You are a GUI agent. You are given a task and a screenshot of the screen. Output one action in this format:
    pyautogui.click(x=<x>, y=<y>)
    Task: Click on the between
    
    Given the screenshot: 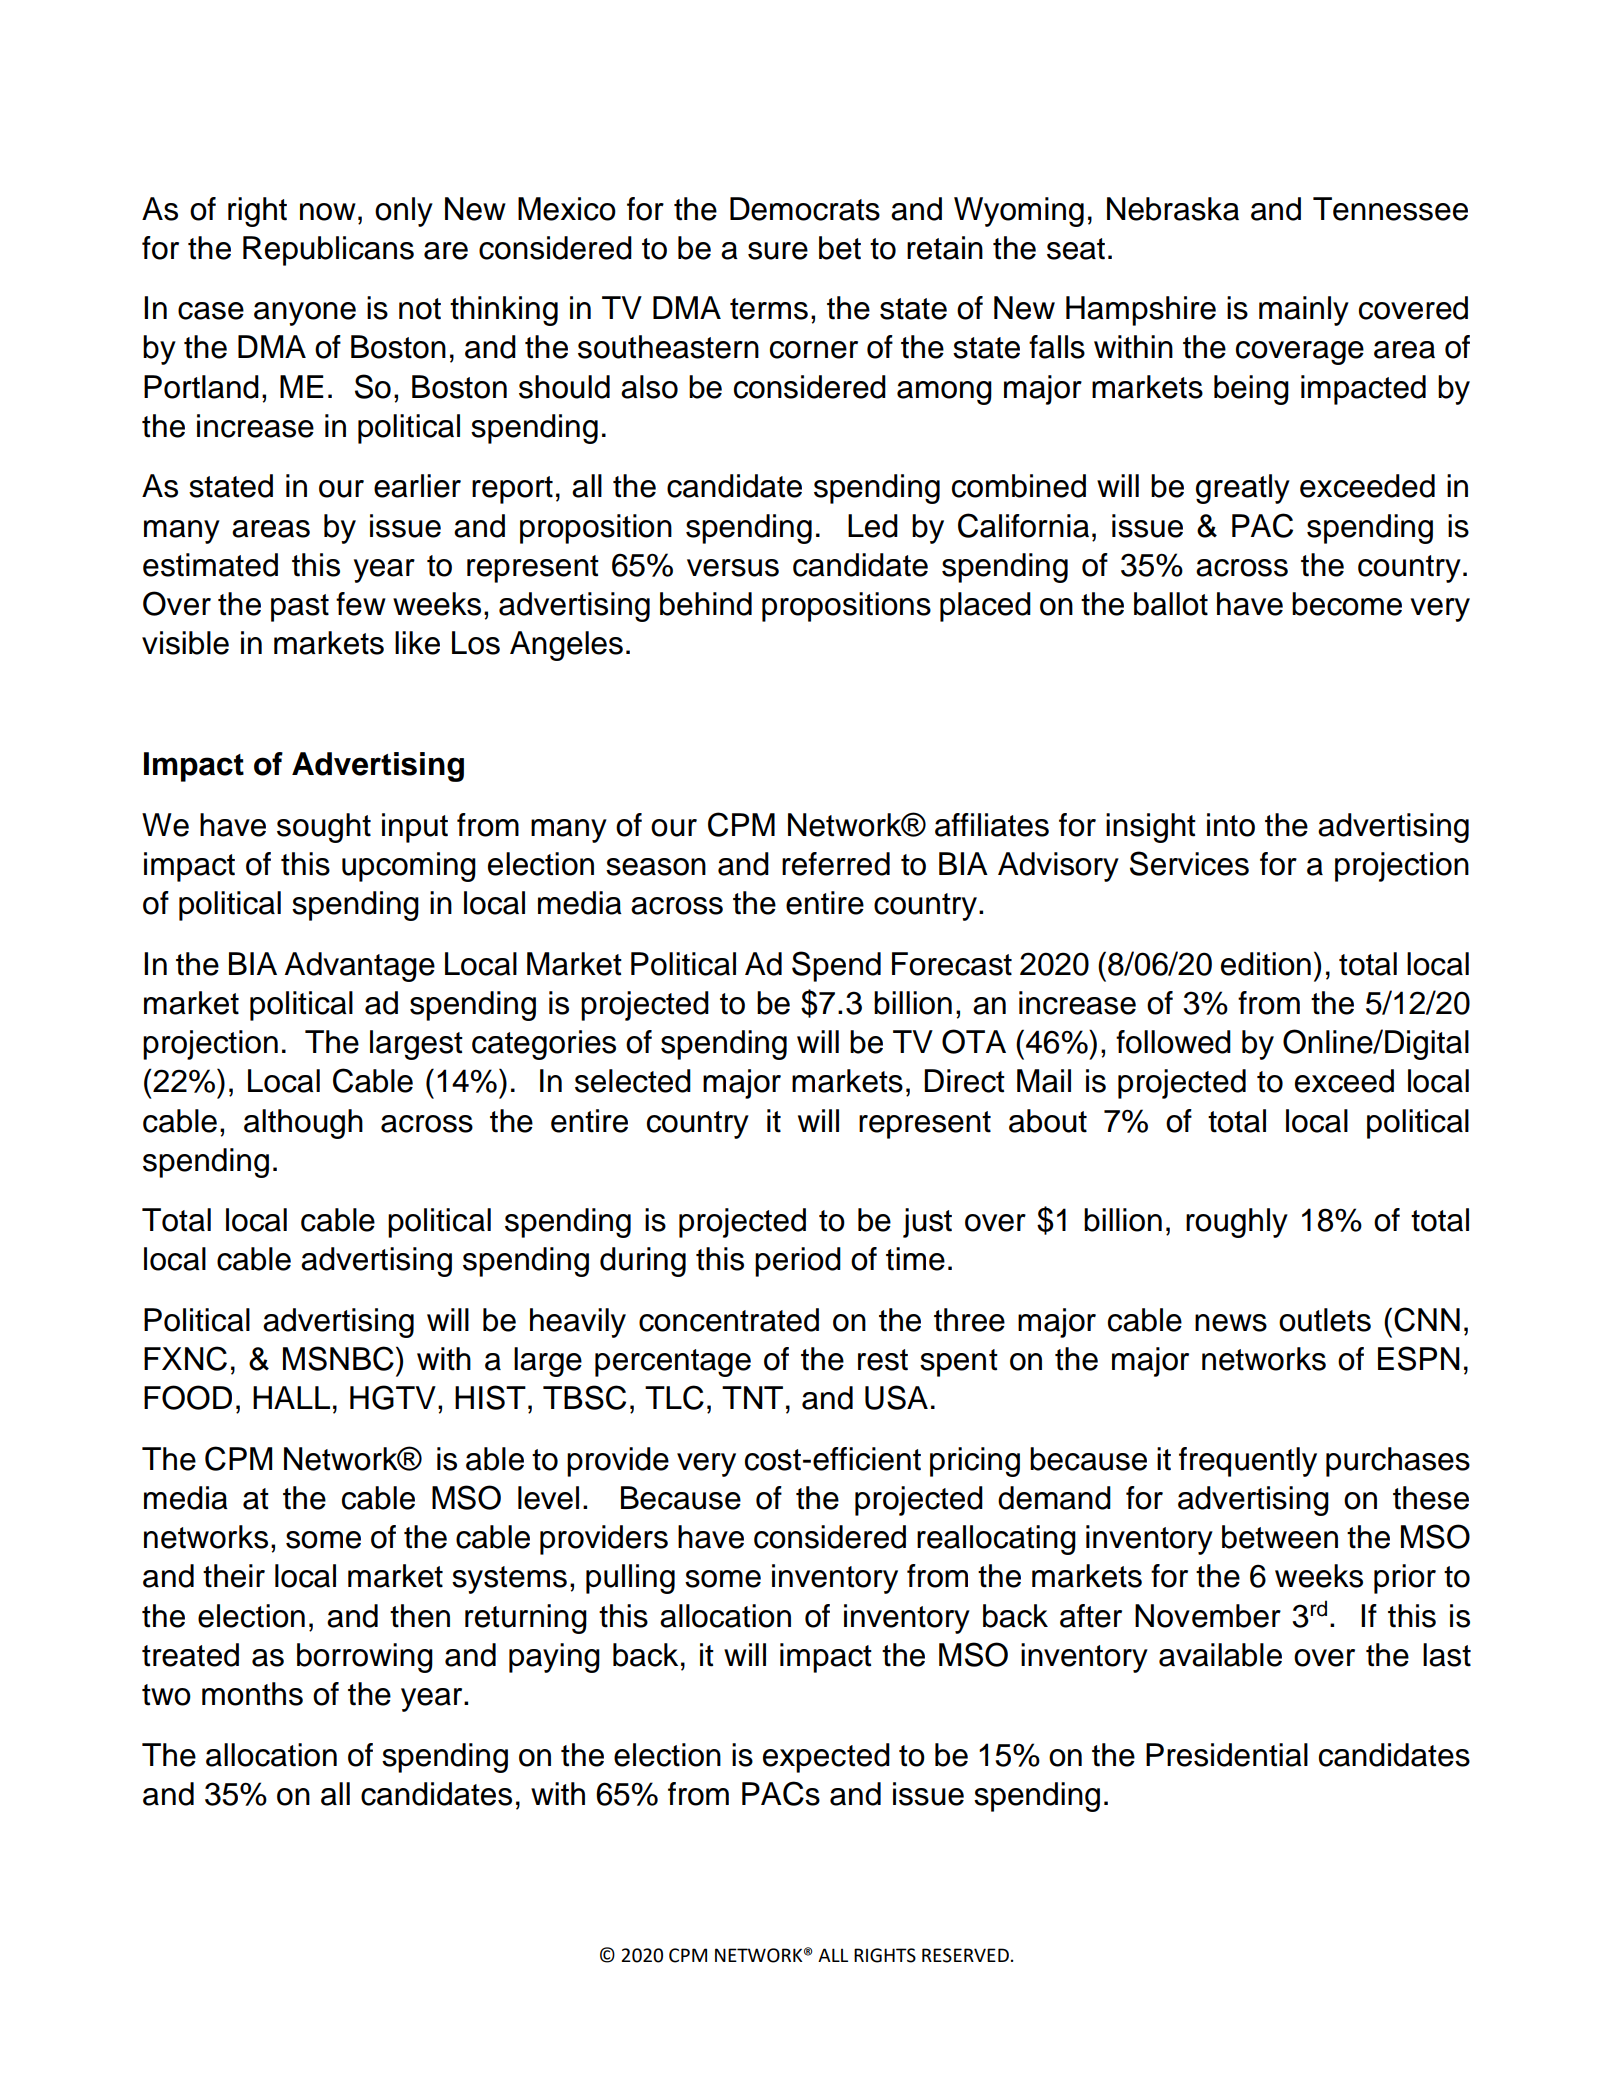 What is the action you would take?
    pyautogui.click(x=1280, y=1537)
